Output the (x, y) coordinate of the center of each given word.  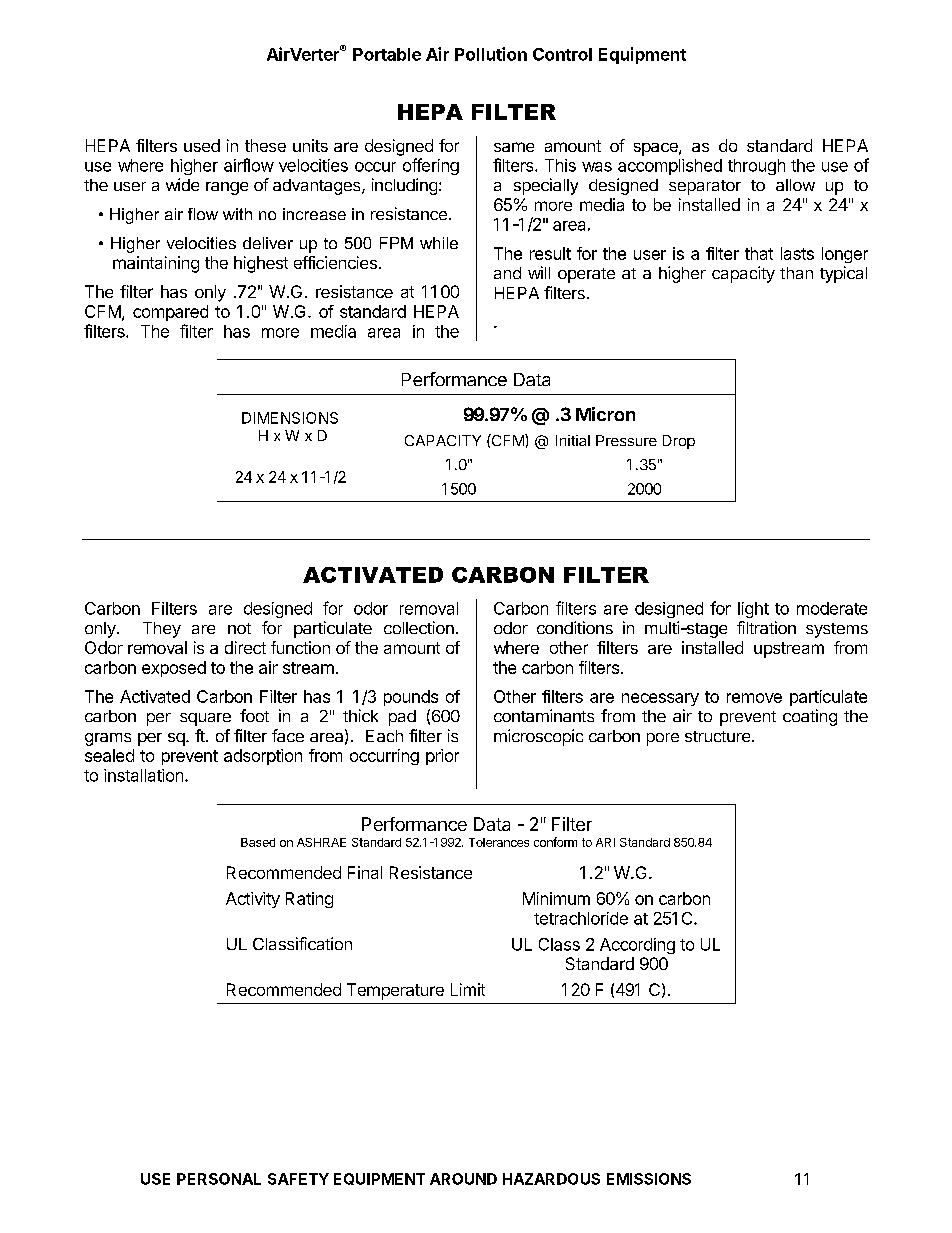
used (202, 145)
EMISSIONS (649, 1179)
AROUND (463, 1179)
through (756, 167)
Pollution (491, 54)
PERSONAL (219, 1179)
